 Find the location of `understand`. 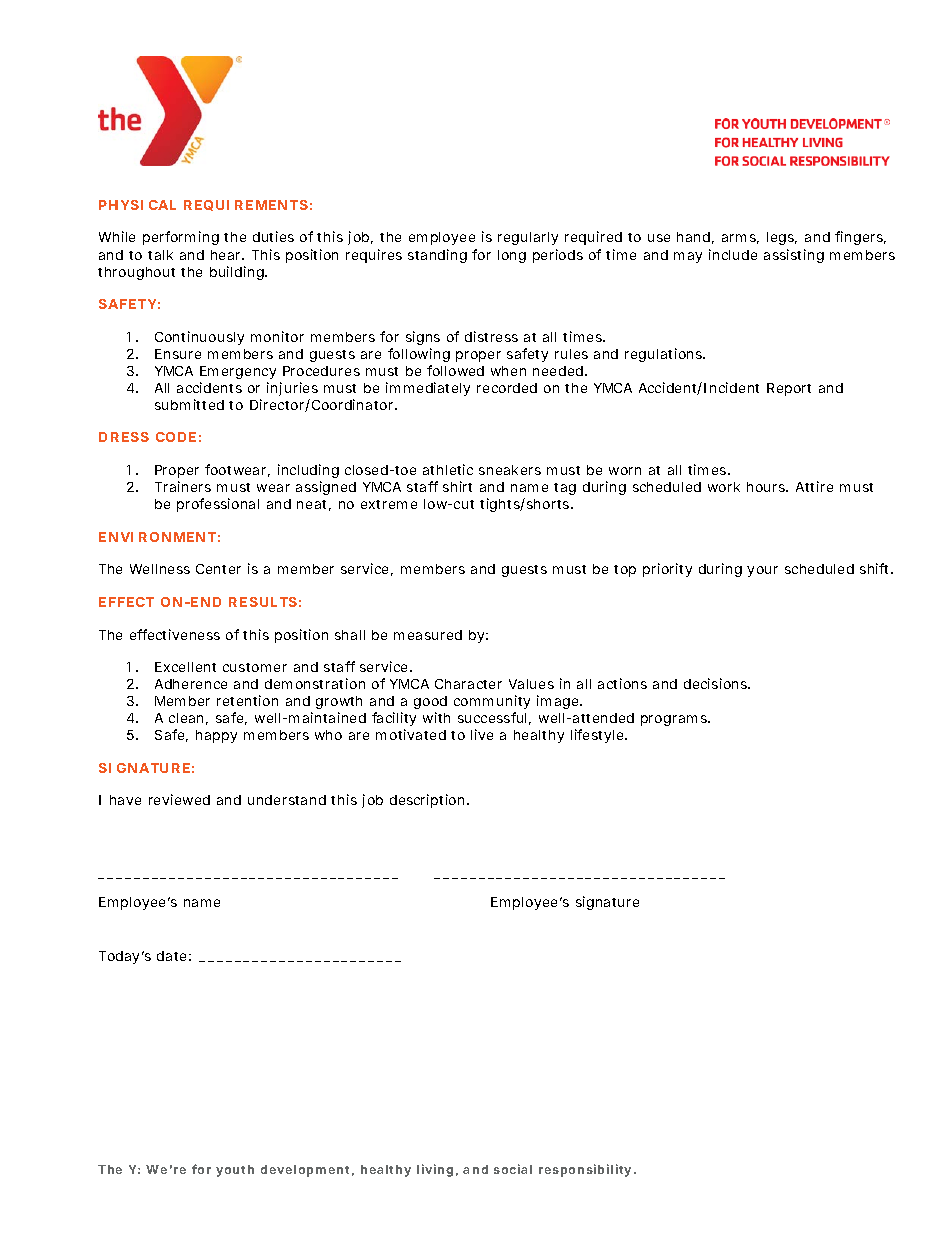

understand is located at coordinates (287, 800).
